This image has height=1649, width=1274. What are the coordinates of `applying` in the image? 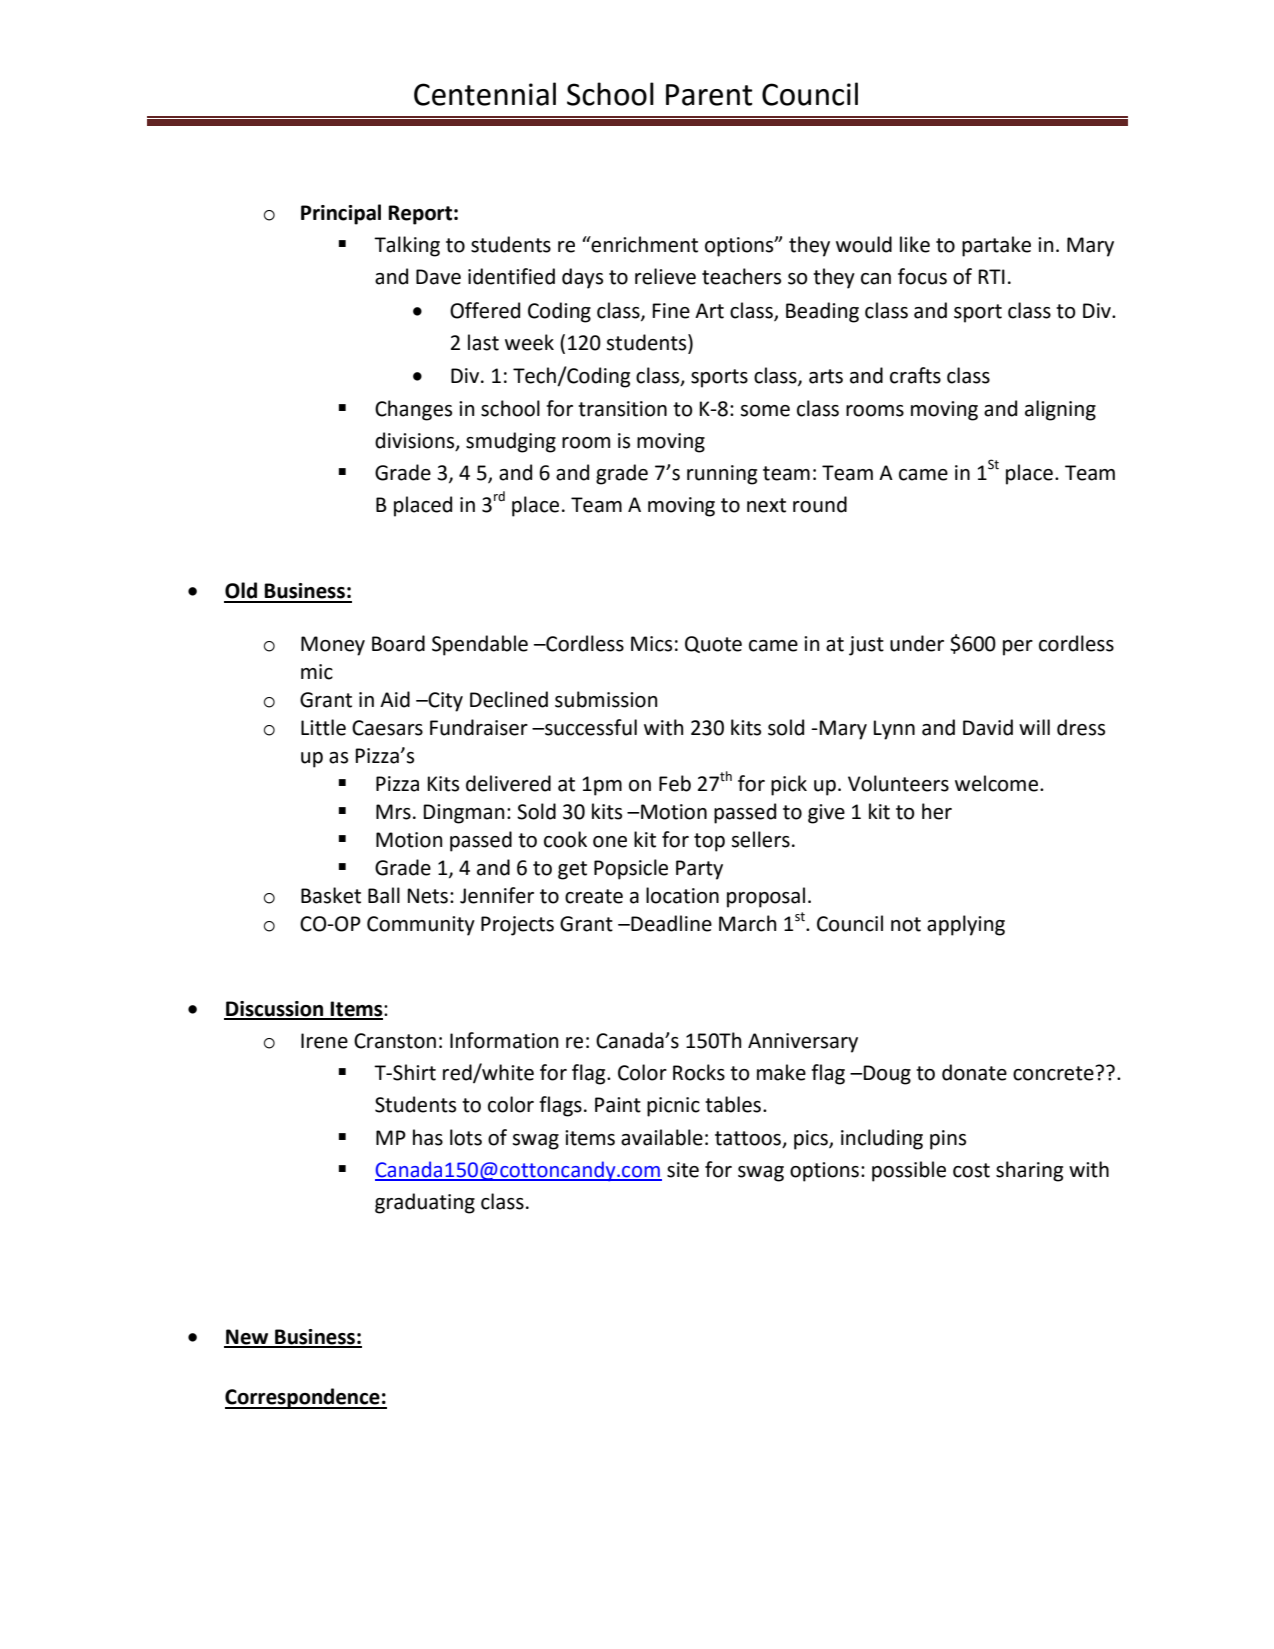 It's located at (966, 925).
